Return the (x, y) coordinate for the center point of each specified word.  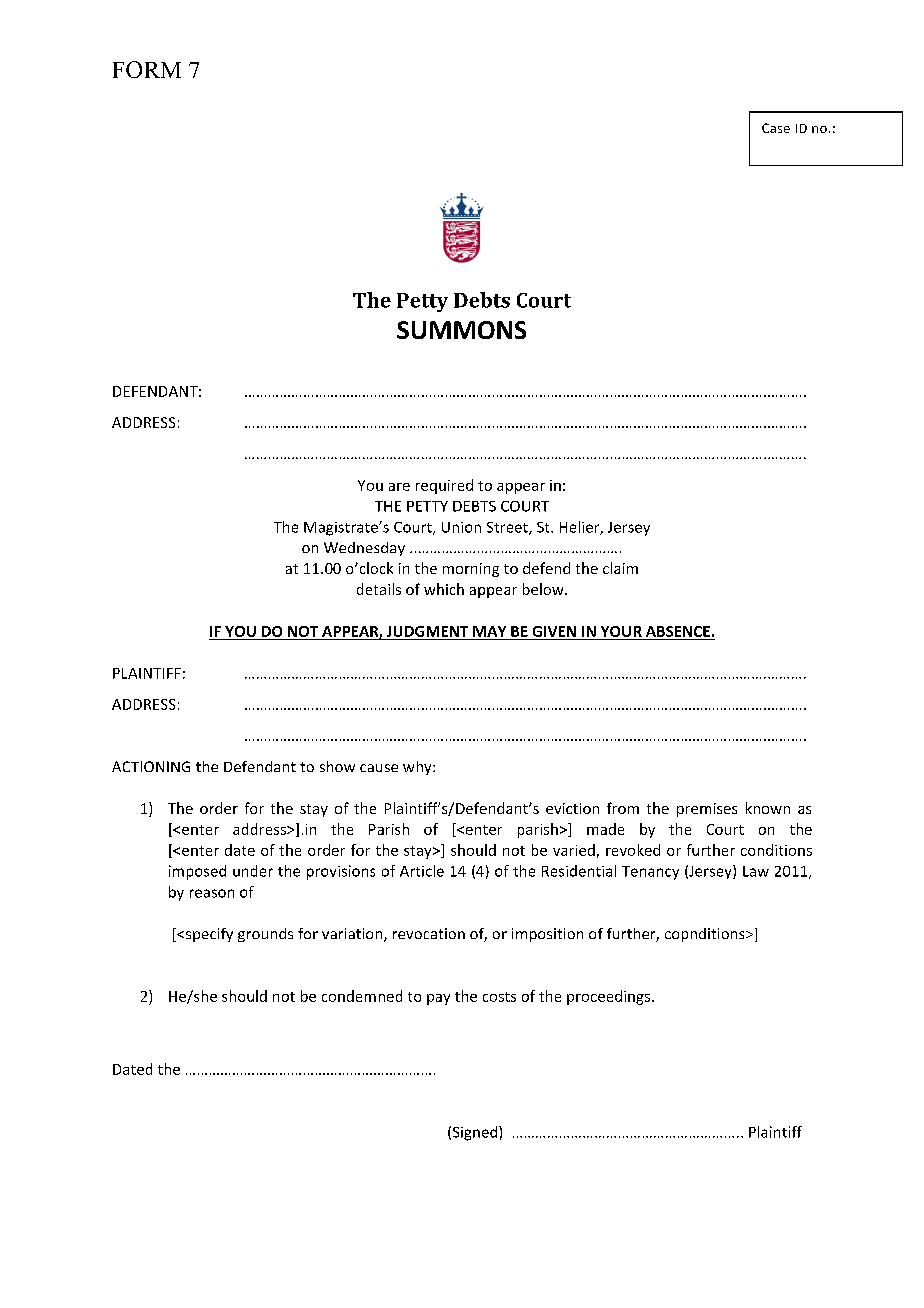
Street (508, 528)
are (399, 487)
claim (620, 568)
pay (438, 999)
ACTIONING (151, 766)
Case (776, 128)
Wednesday (364, 549)
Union (461, 527)
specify (209, 935)
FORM (147, 69)
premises (707, 810)
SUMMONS (461, 330)
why (418, 768)
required (444, 486)
